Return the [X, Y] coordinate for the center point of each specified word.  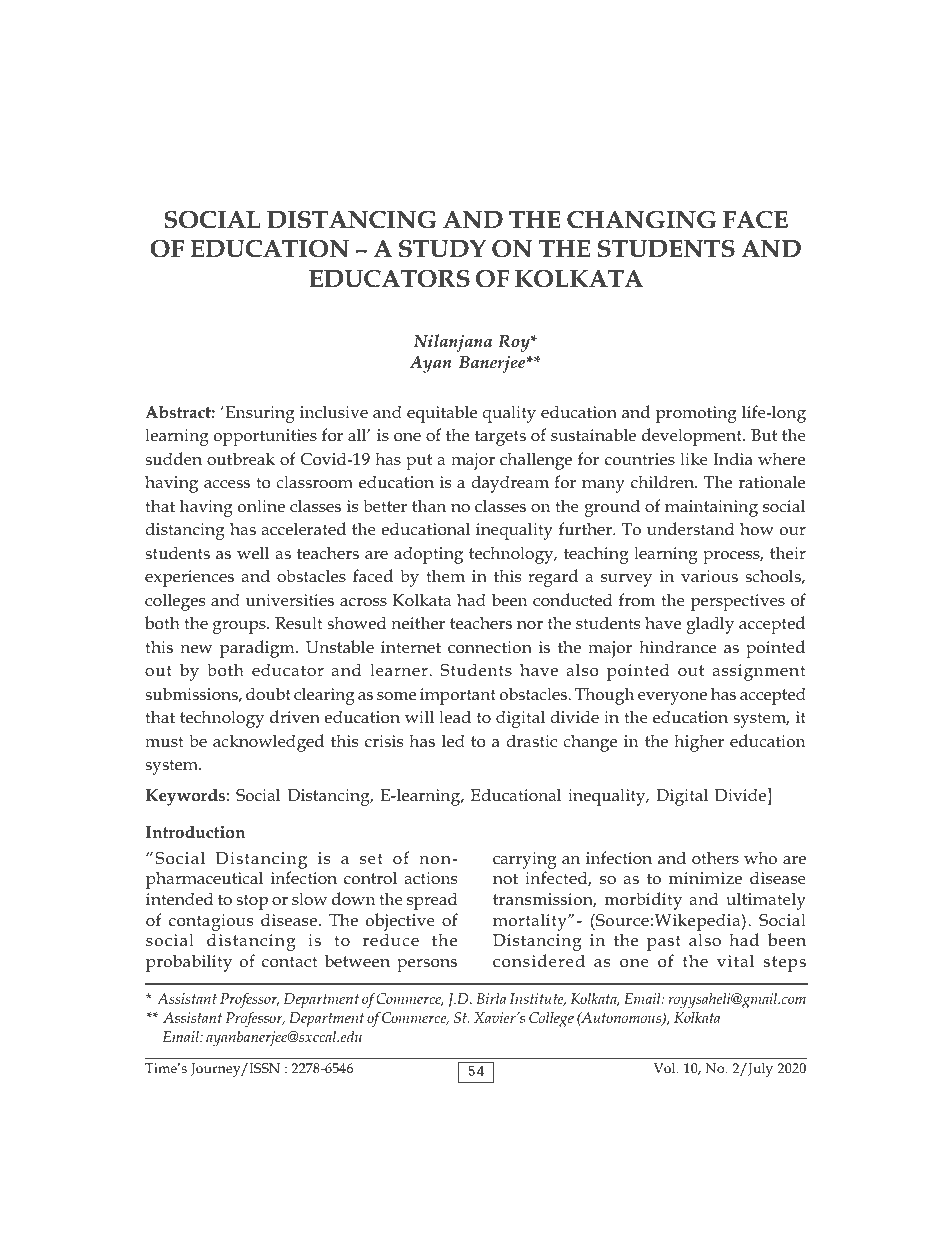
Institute [538, 999]
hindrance [677, 647]
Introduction [195, 832]
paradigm [258, 649]
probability [189, 963]
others [715, 857]
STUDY [442, 249]
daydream [510, 484]
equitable [442, 414]
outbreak [241, 459]
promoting [696, 414]
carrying [524, 862]
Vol [666, 1068]
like [694, 458]
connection [490, 647]
